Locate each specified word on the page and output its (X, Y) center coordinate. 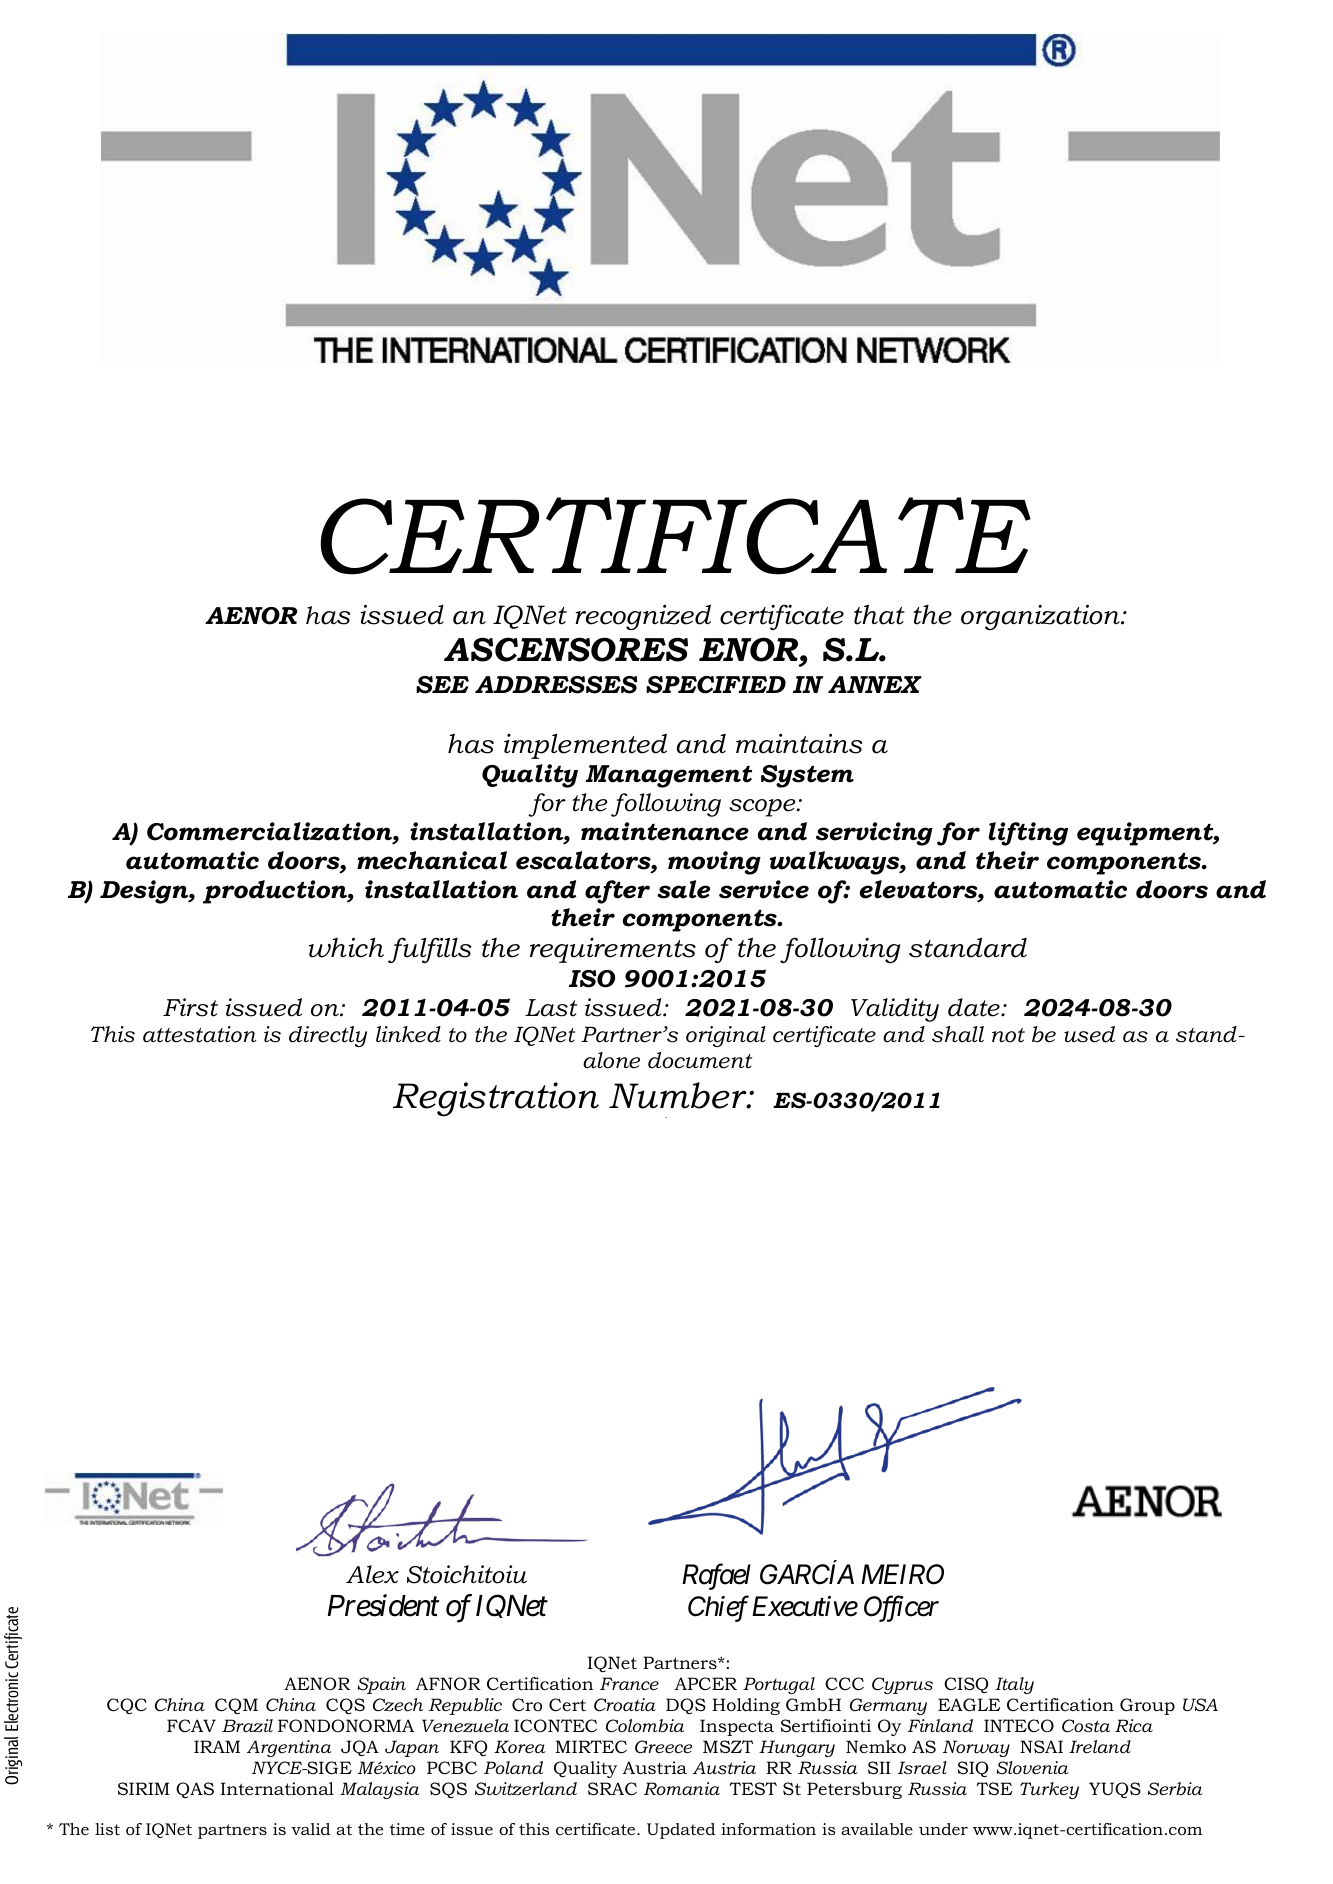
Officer (901, 1609)
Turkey (1049, 1790)
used (1089, 1034)
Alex (372, 1574)
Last (551, 1008)
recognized (643, 617)
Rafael (716, 1577)
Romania (682, 1788)
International (277, 1788)
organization (1041, 617)
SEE (442, 685)
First (190, 1007)
